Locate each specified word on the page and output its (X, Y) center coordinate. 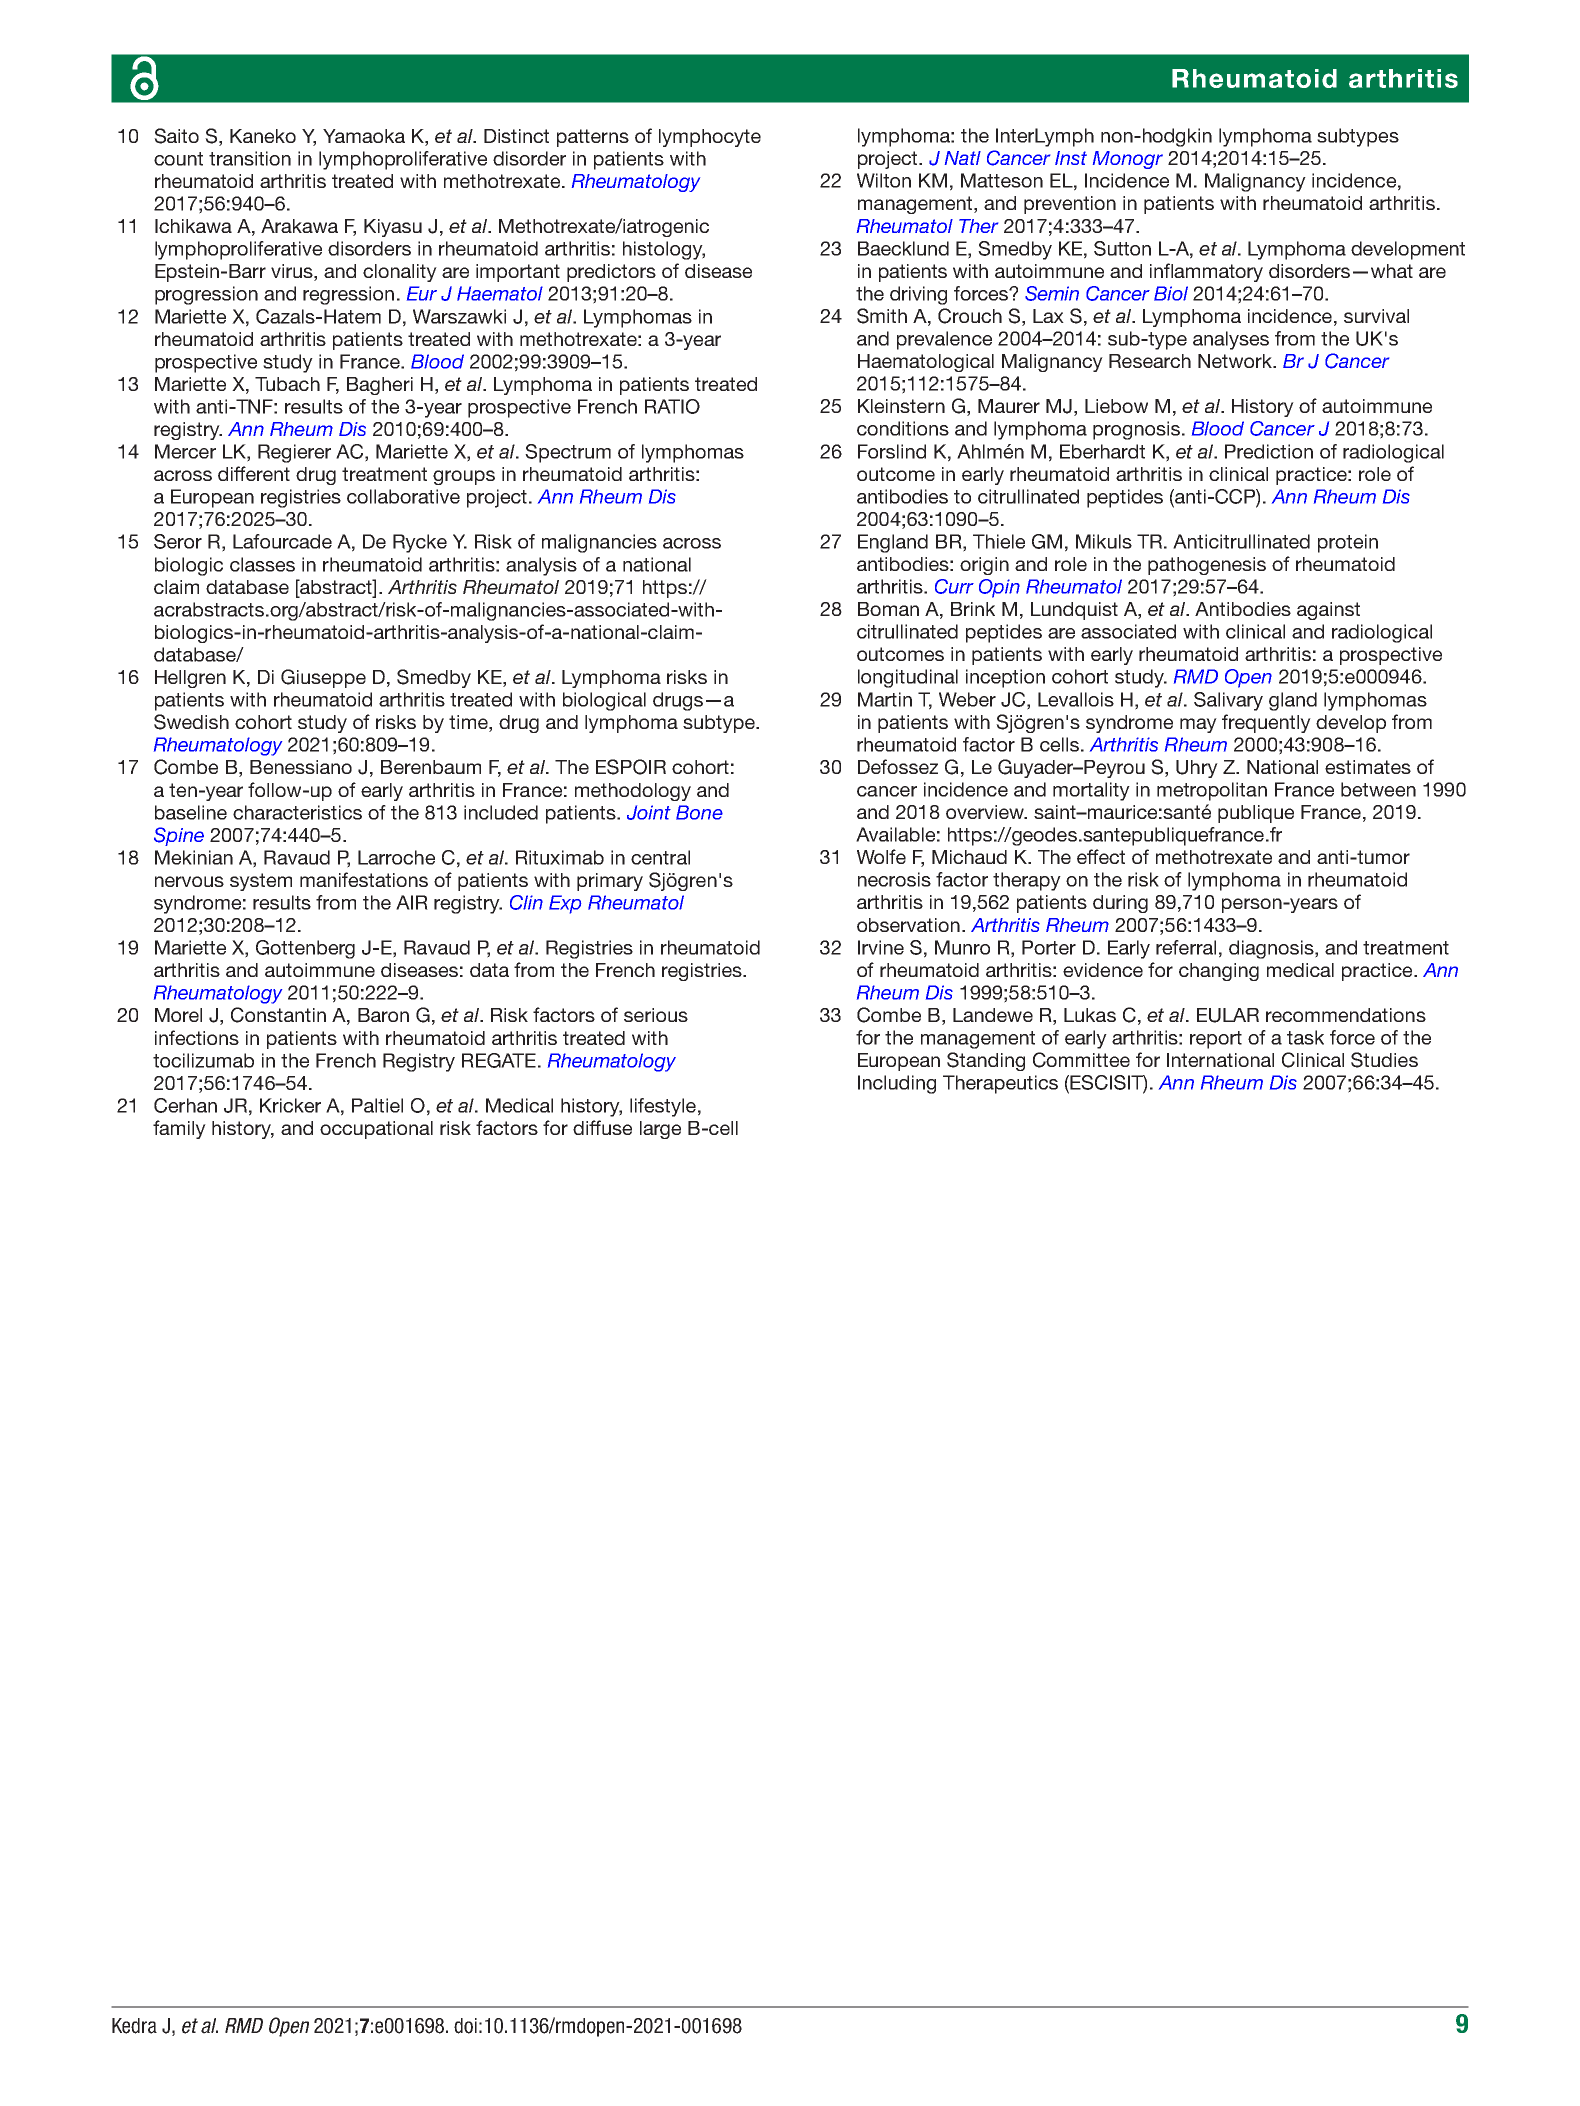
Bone (699, 812)
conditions (903, 428)
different (254, 473)
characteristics (297, 812)
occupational (376, 1130)
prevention (1070, 205)
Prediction (1269, 451)
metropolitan (1212, 791)
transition (250, 158)
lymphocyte (710, 138)
